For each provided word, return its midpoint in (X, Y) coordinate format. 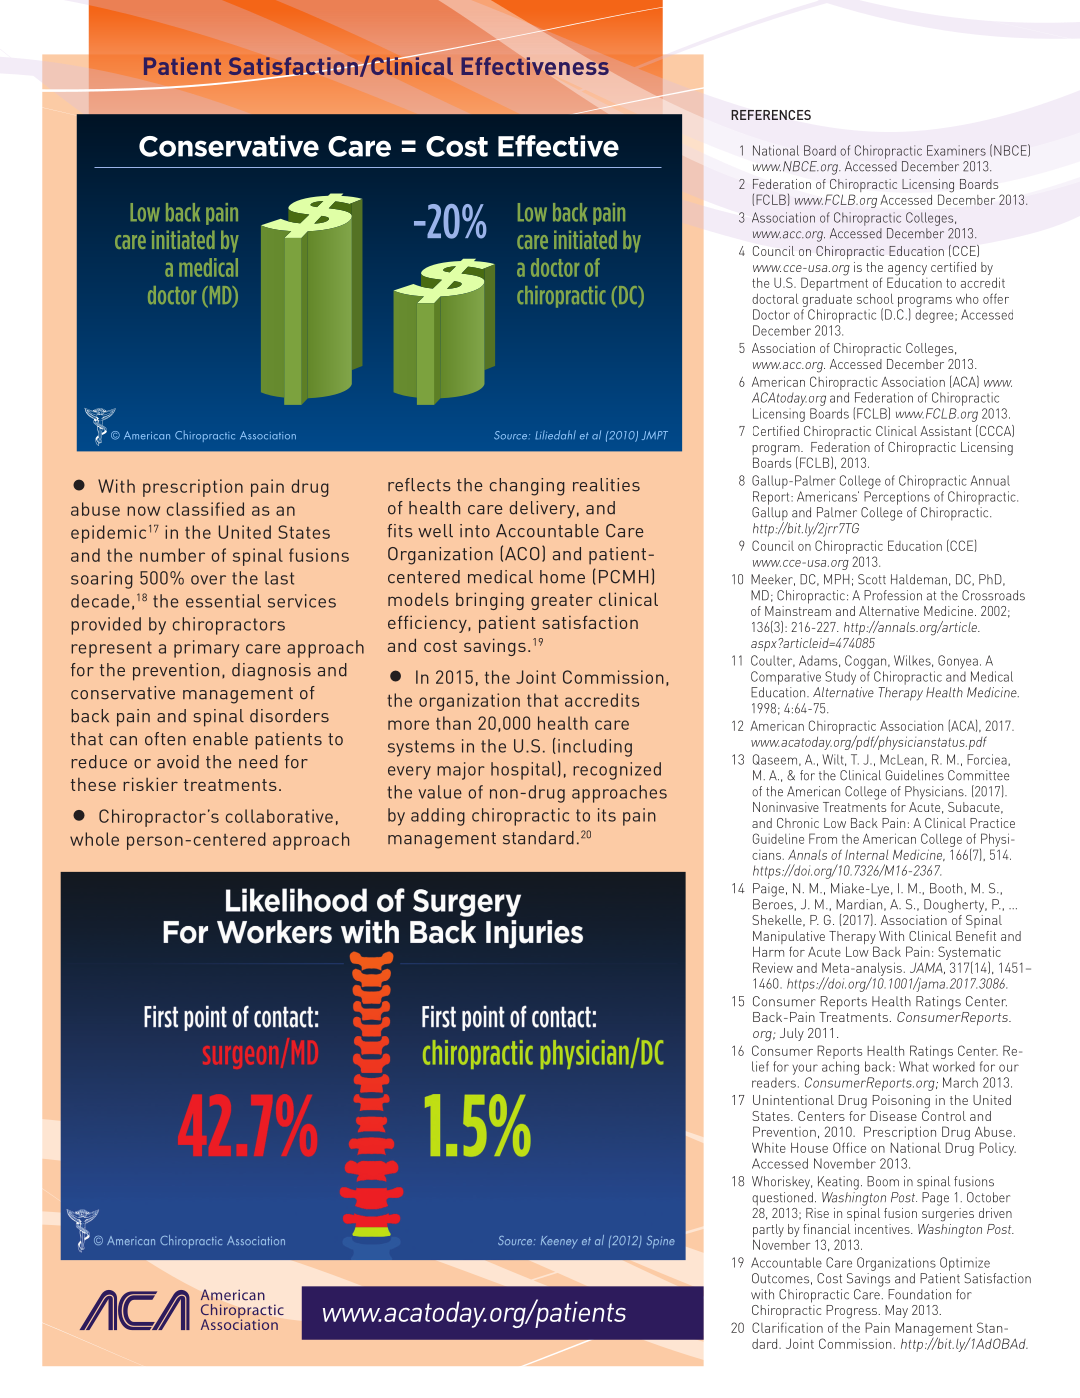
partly (768, 1232)
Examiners (956, 150)
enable (220, 739)
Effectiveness (535, 66)
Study (840, 678)
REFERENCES (771, 115)
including (595, 748)
